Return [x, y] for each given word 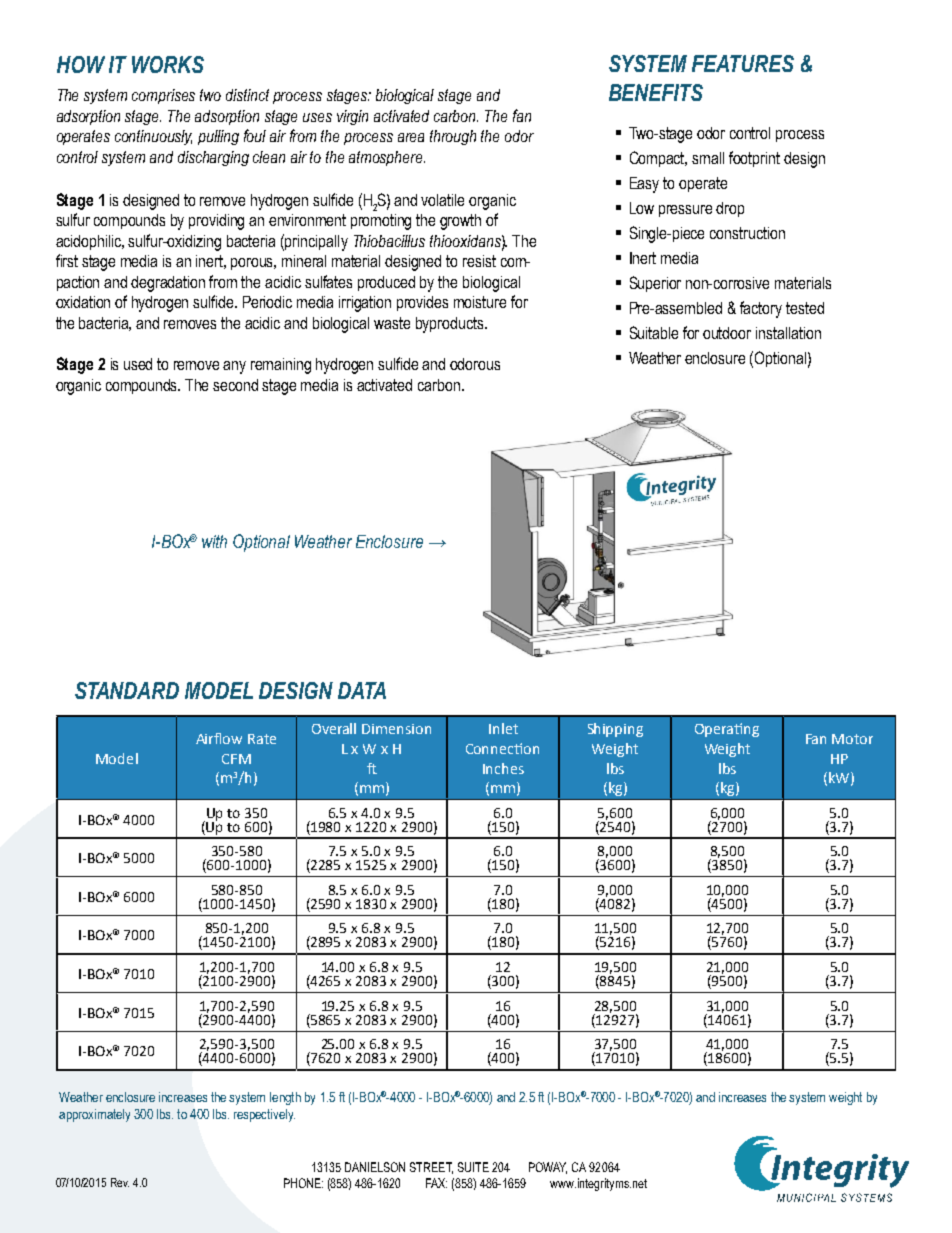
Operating [727, 730]
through [453, 137]
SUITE [473, 1167]
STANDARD [127, 690]
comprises [163, 96]
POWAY [548, 1168]
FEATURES [743, 63]
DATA [362, 690]
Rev [120, 1182]
